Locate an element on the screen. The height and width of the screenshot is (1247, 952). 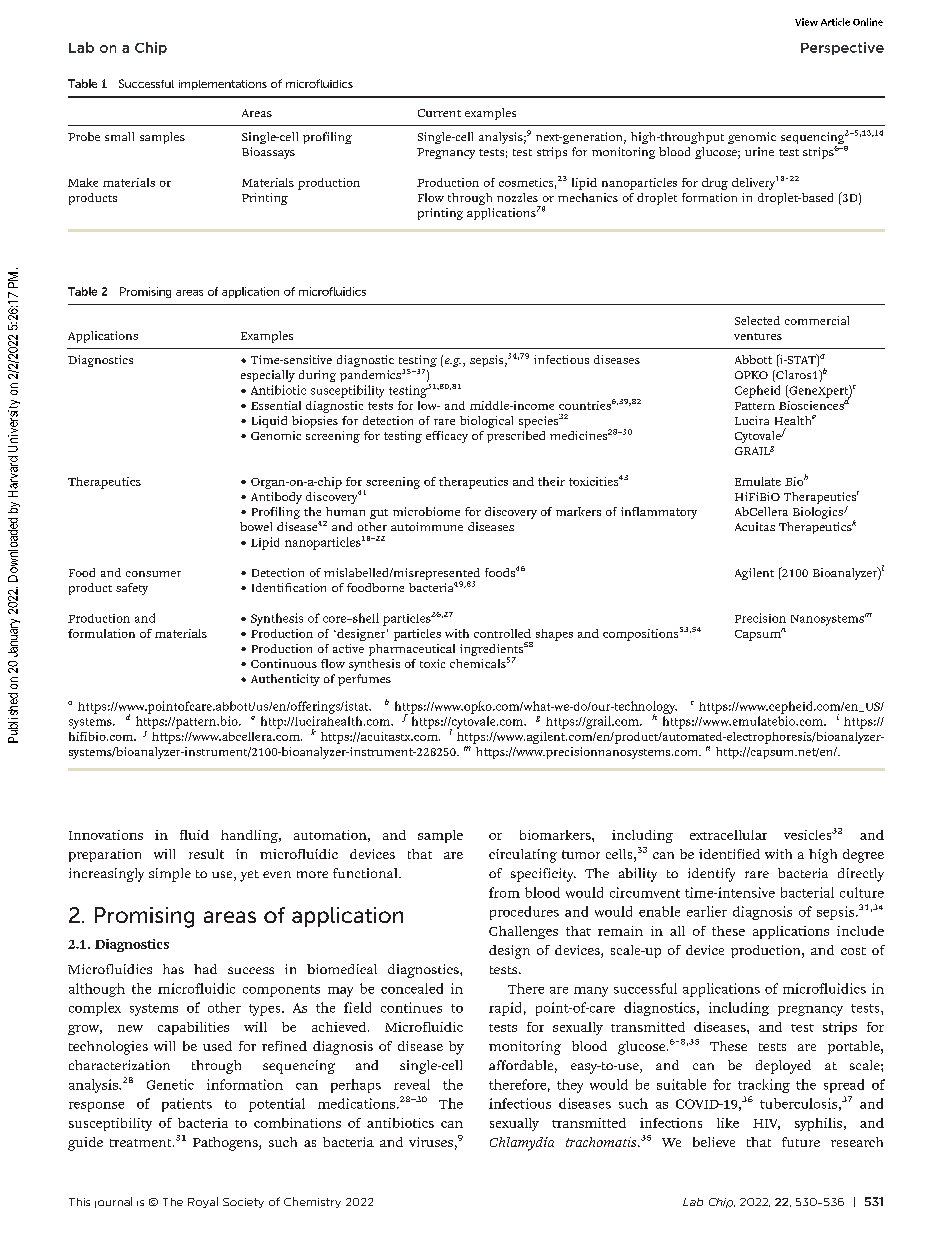
controlled is located at coordinates (502, 633).
